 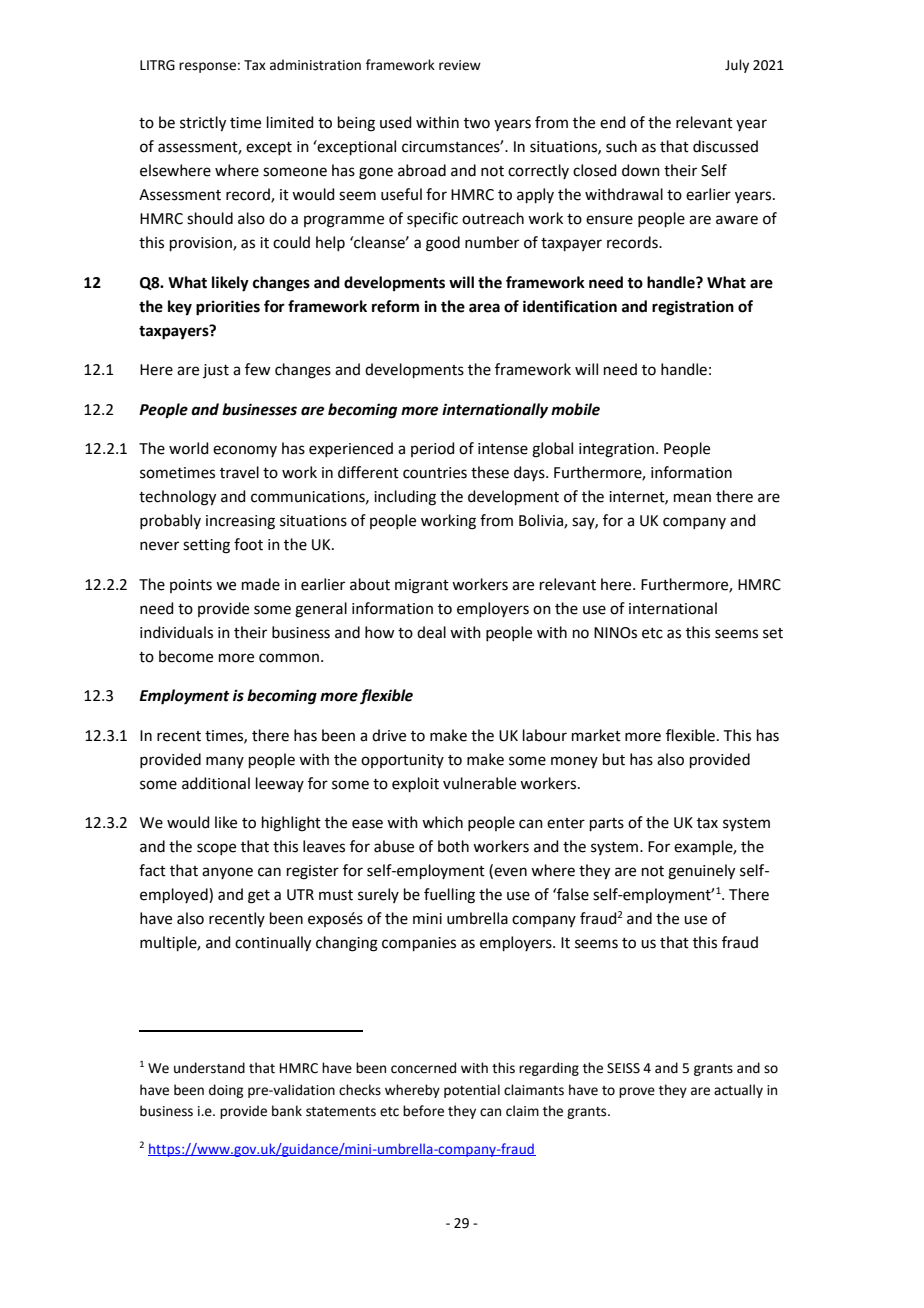 I want to click on review, so click(x=460, y=65).
